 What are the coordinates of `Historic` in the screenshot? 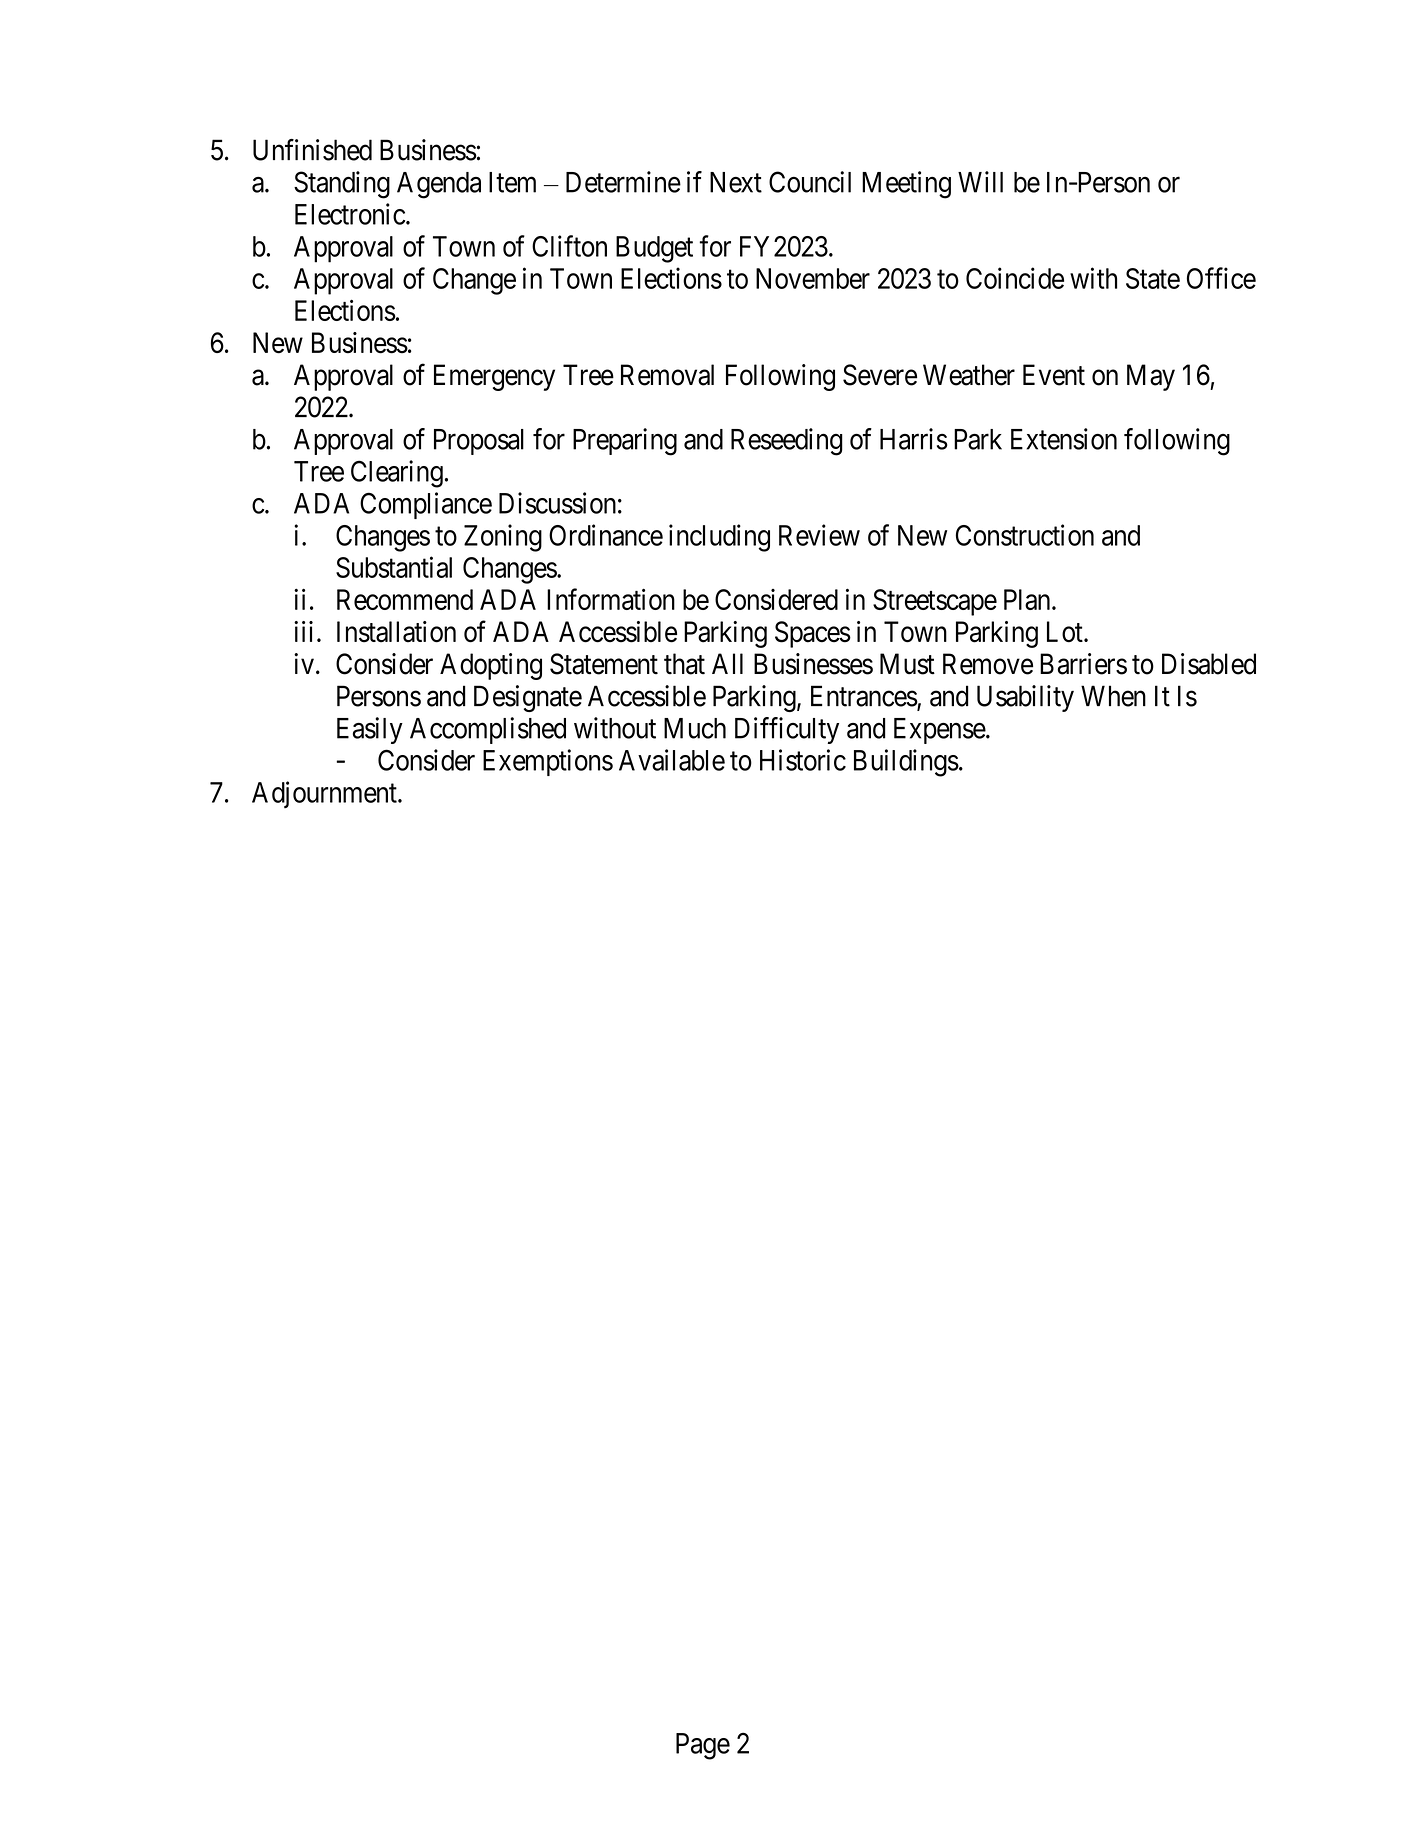 It's located at (803, 760).
